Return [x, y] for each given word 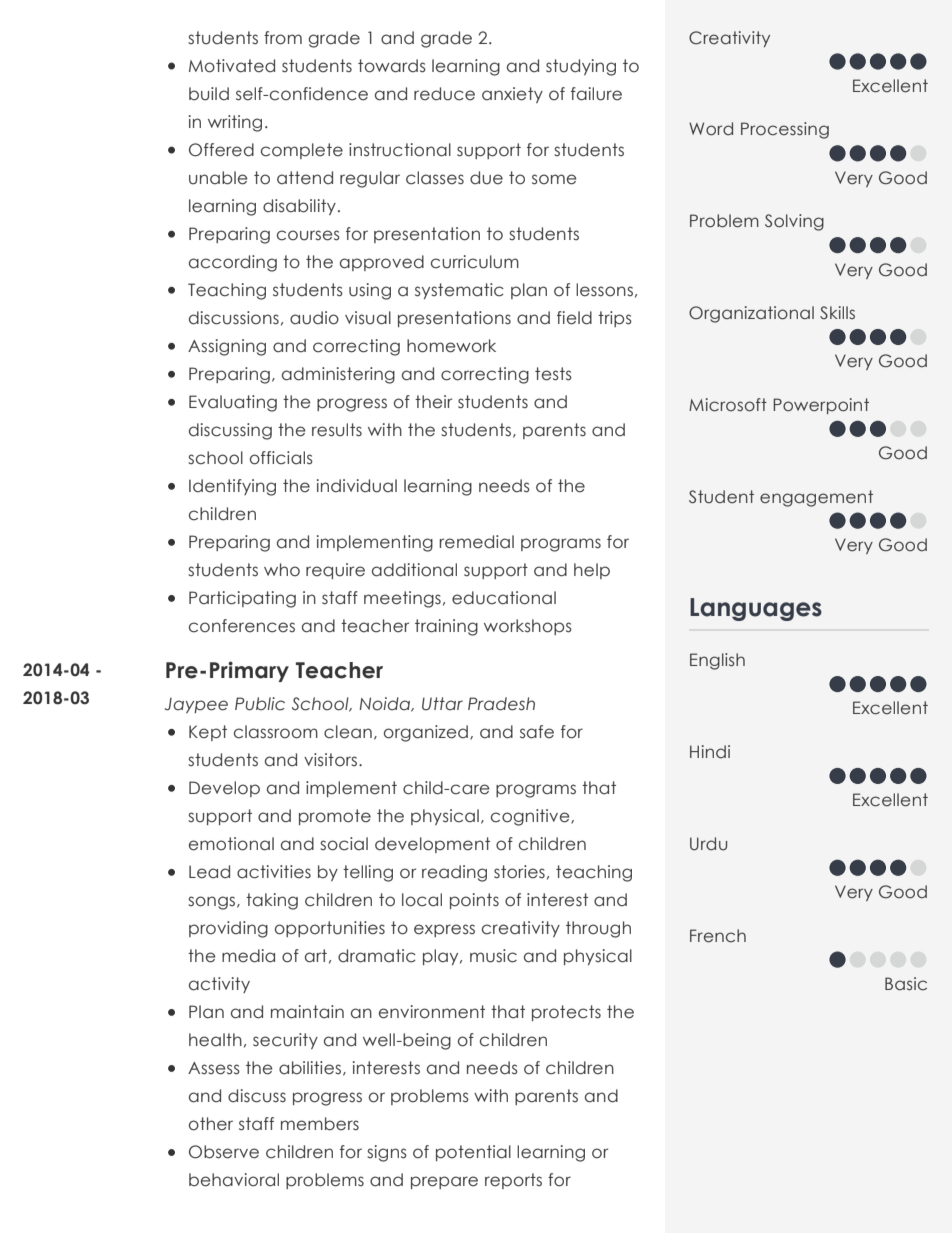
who [282, 570]
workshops [528, 627]
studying [581, 67]
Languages [756, 609]
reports [513, 1181]
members [320, 1124]
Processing [785, 130]
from [283, 38]
